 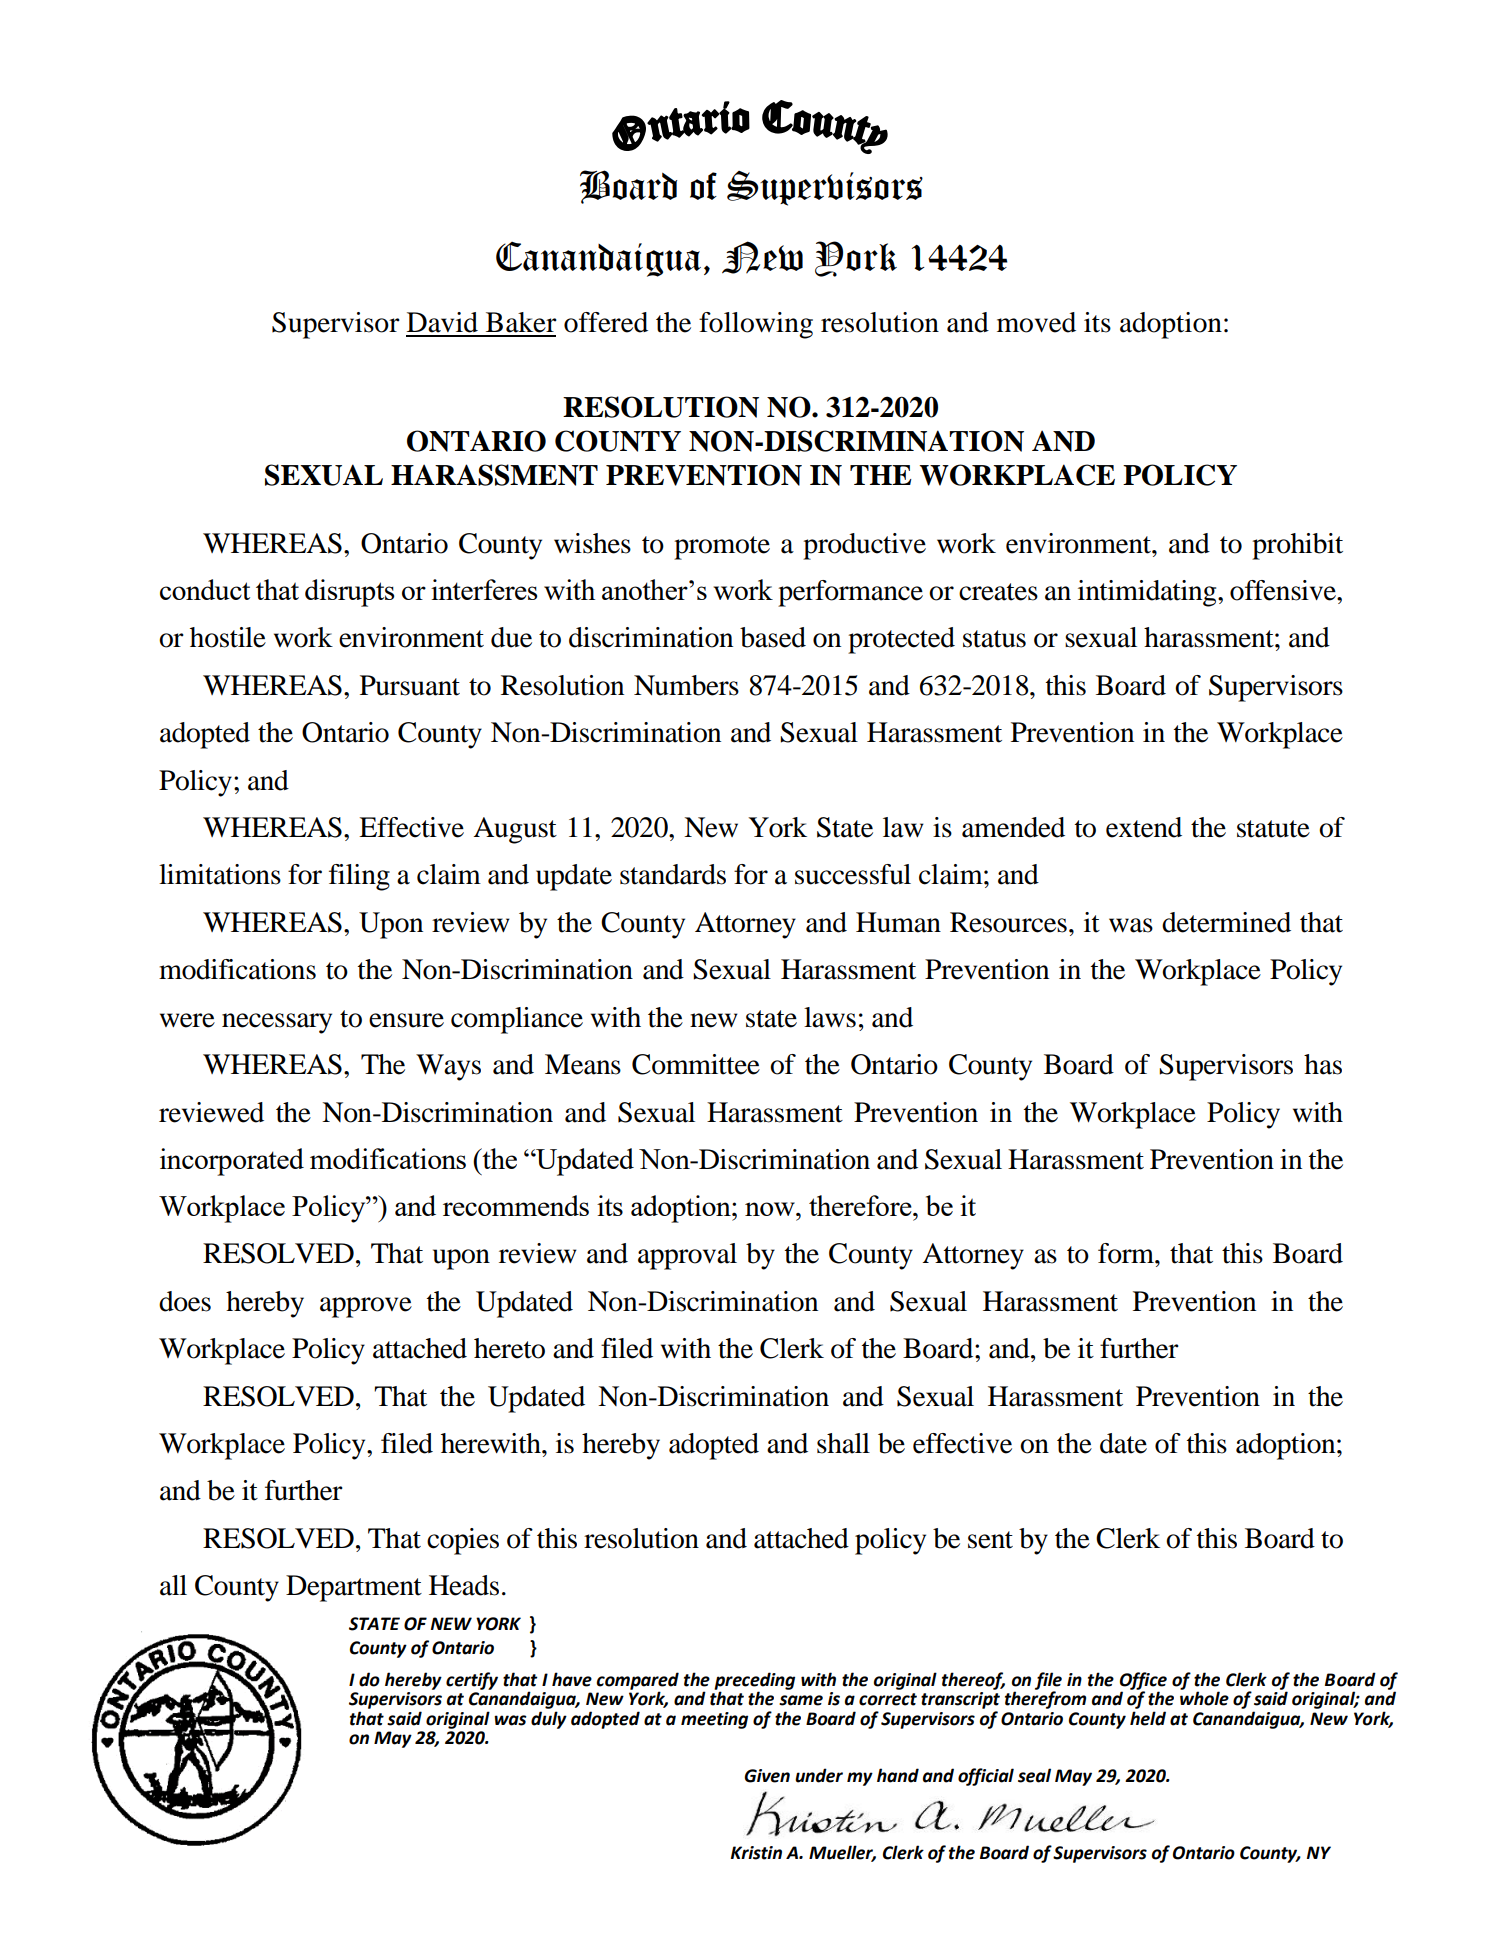 What do you see at coordinates (696, 1064) in the screenshot?
I see `Committee` at bounding box center [696, 1064].
